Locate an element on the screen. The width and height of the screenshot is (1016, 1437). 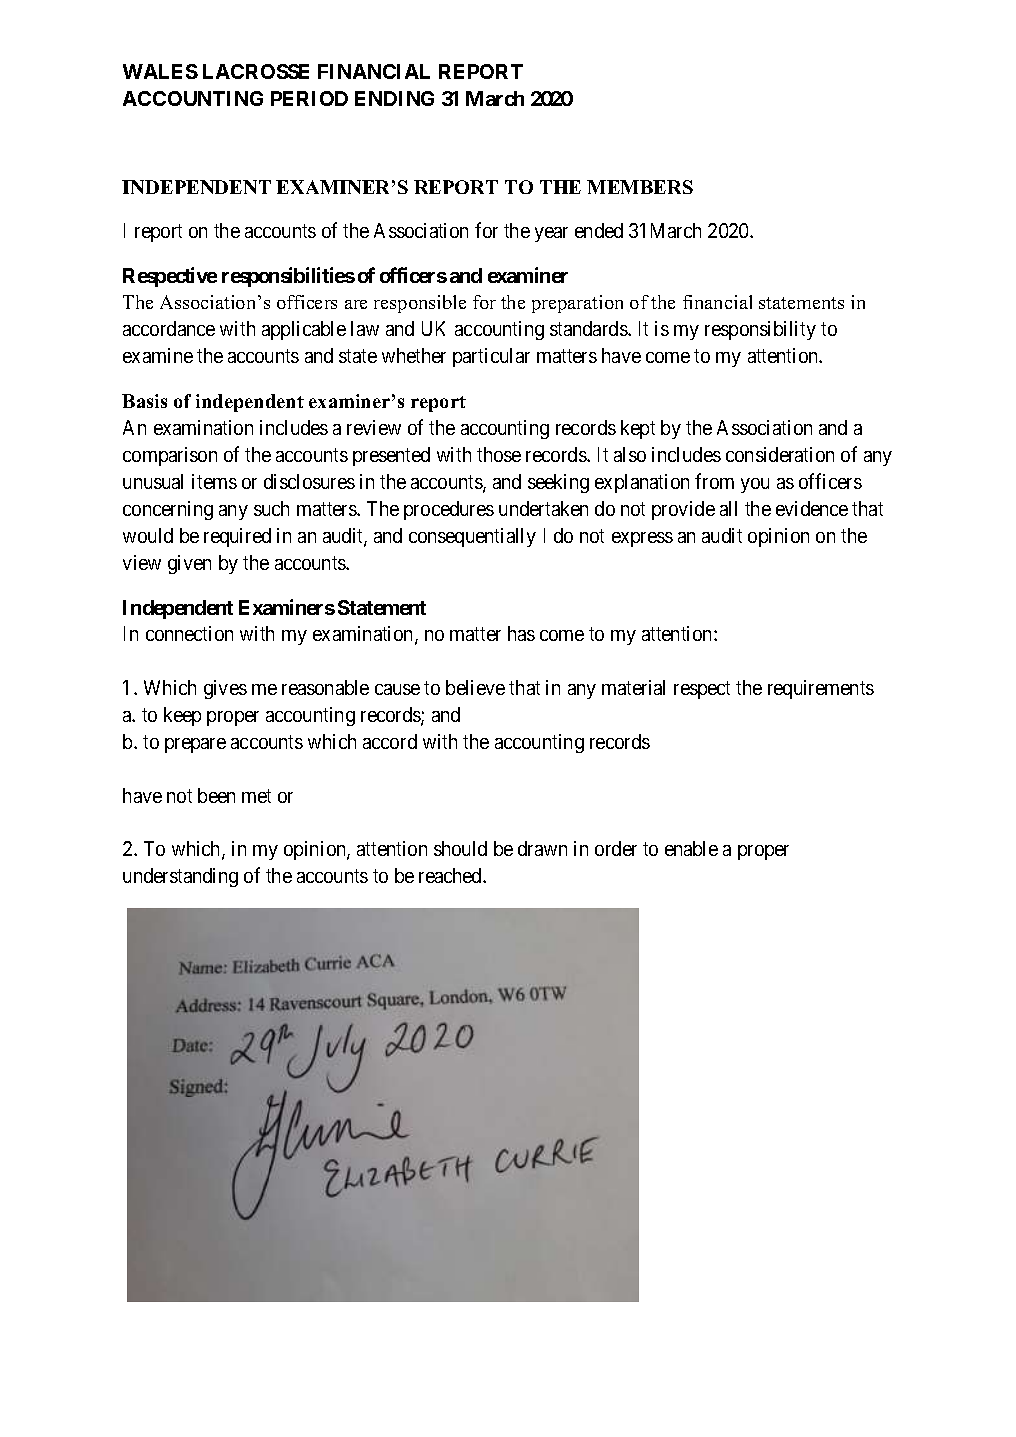
applicable is located at coordinates (304, 330).
